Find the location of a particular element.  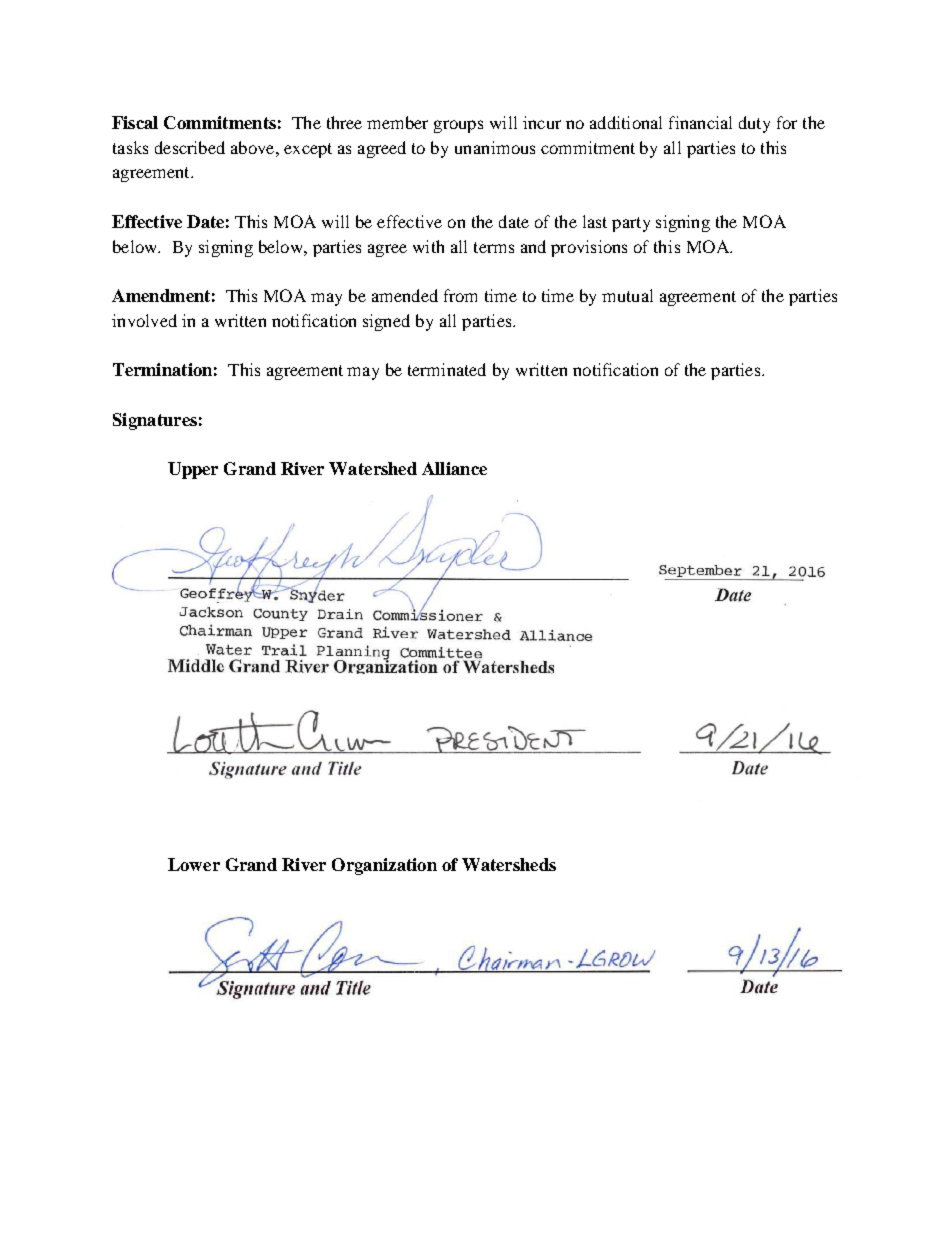

terms is located at coordinates (494, 247).
